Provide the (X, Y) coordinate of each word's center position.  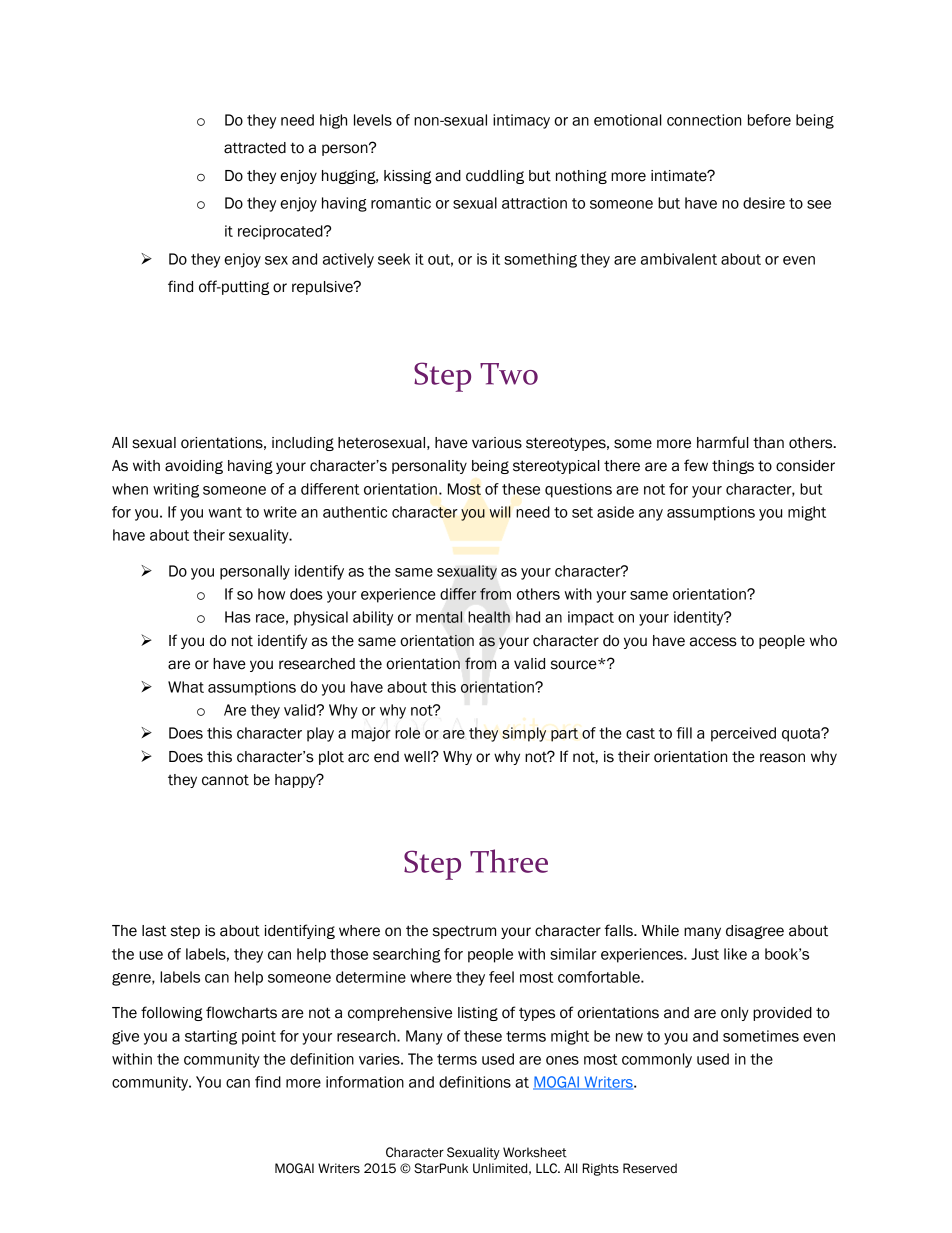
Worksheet (535, 1152)
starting (211, 1037)
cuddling (495, 177)
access (713, 642)
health (489, 617)
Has (238, 617)
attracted (255, 148)
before (769, 120)
